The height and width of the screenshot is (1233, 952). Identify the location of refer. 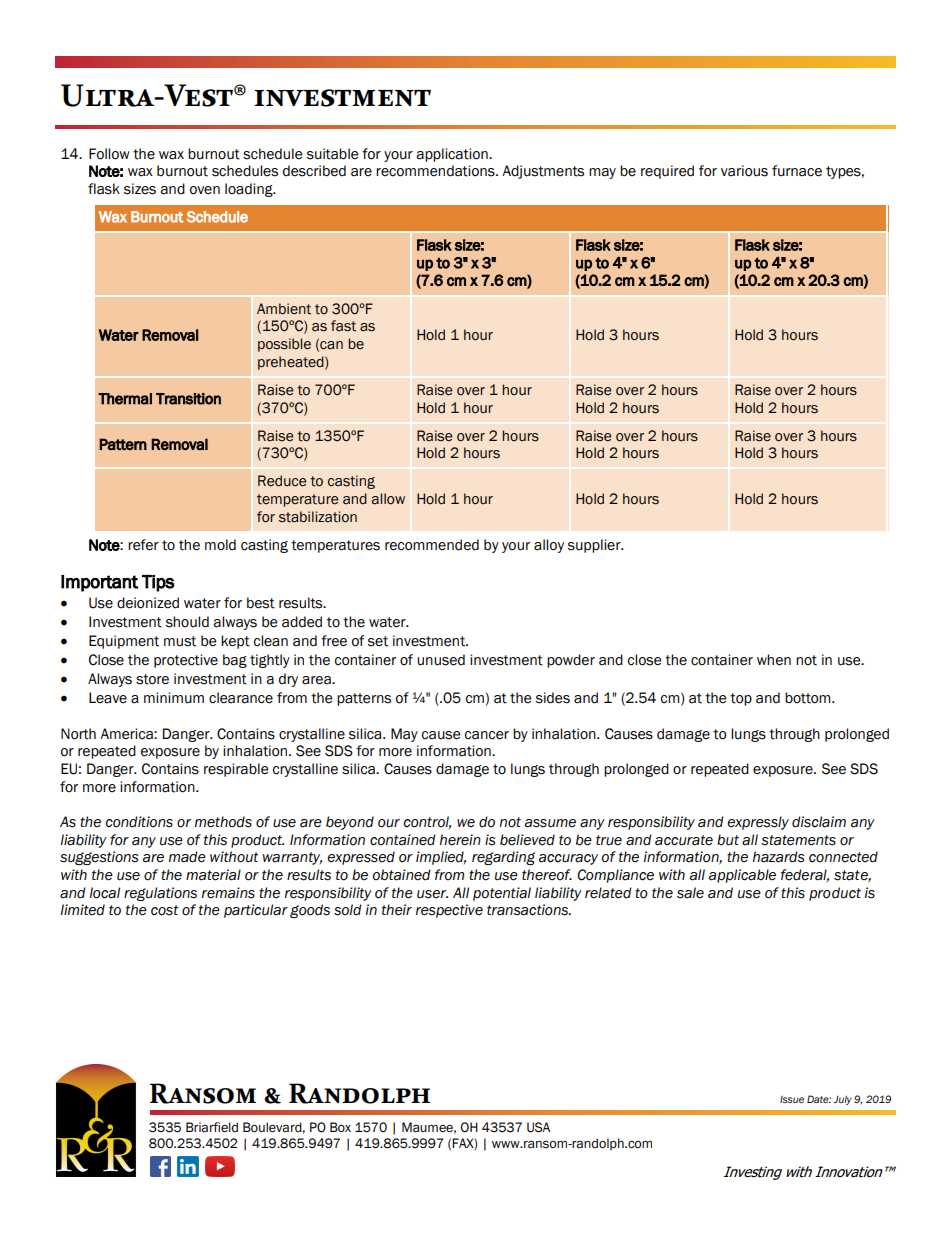
(143, 545).
